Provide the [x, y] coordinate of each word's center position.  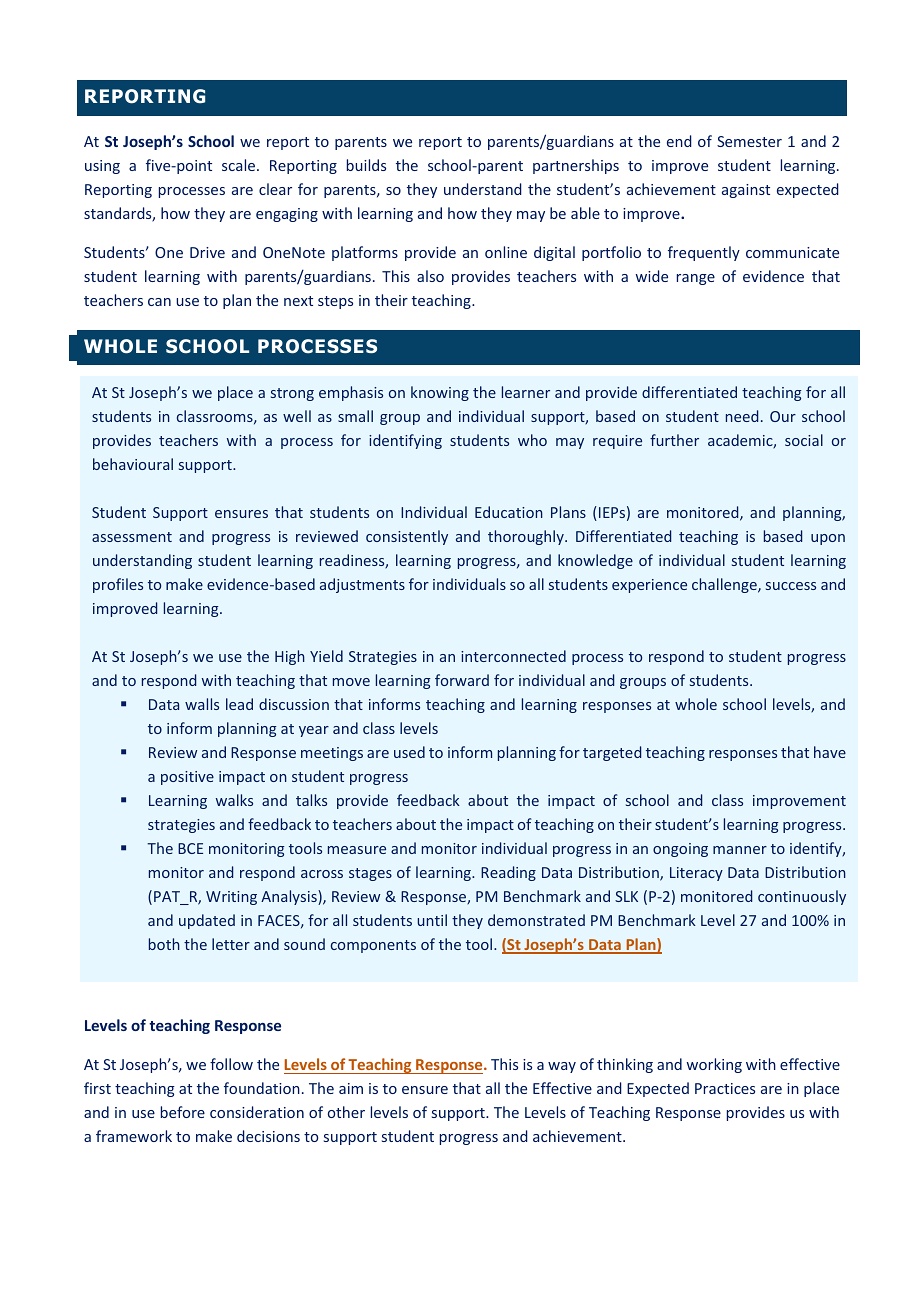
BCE [190, 848]
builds [366, 165]
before [183, 1112]
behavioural [133, 464]
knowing [440, 393]
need [742, 416]
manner [740, 850]
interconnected [513, 656]
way [562, 1067]
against [746, 191]
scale [240, 165]
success [791, 586]
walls [202, 704]
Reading [508, 873]
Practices [725, 1088]
